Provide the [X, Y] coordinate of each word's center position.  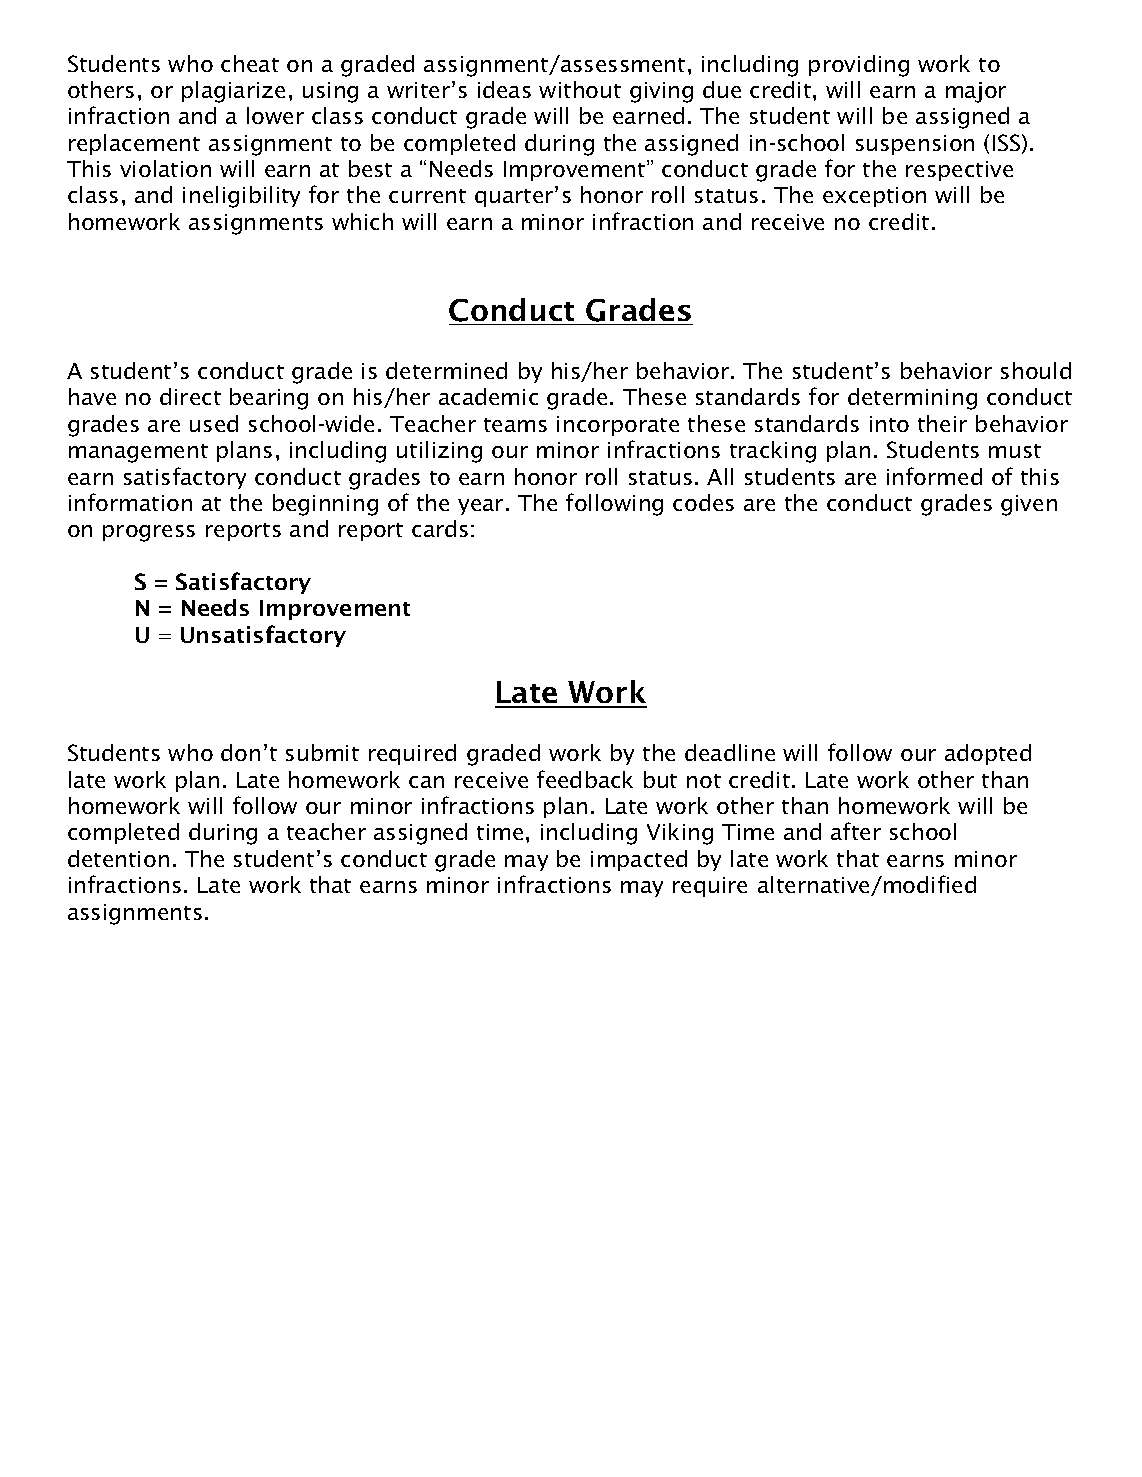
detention [118, 858]
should [1036, 370]
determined [446, 370]
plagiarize [233, 92]
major [976, 92]
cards [440, 528]
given [1029, 505]
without [580, 89]
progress [149, 533]
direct [190, 396]
